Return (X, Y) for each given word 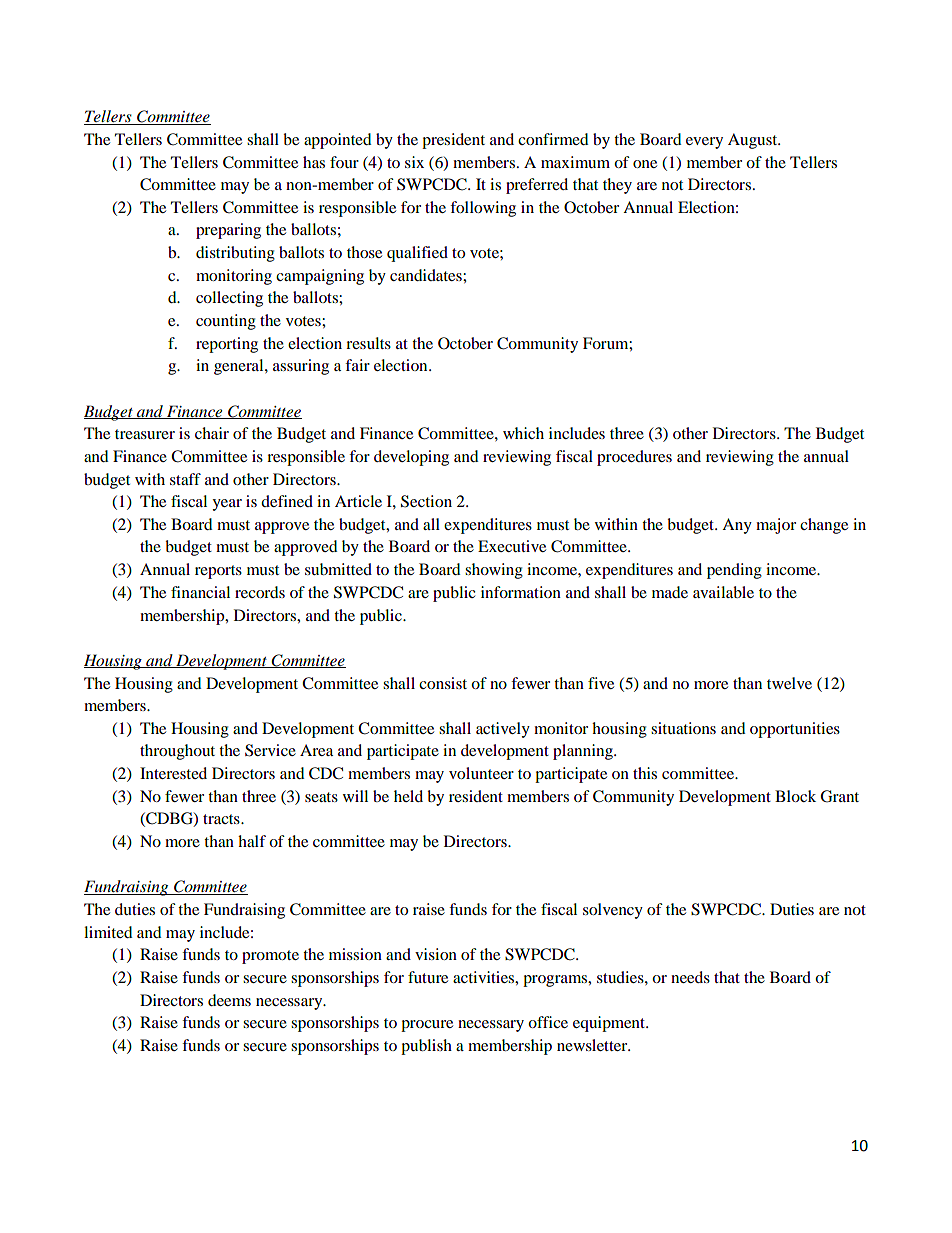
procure (427, 1026)
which (523, 433)
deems (229, 1000)
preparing (228, 231)
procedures (634, 458)
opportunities (795, 730)
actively (503, 730)
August (754, 141)
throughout (177, 752)
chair (212, 433)
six (414, 162)
